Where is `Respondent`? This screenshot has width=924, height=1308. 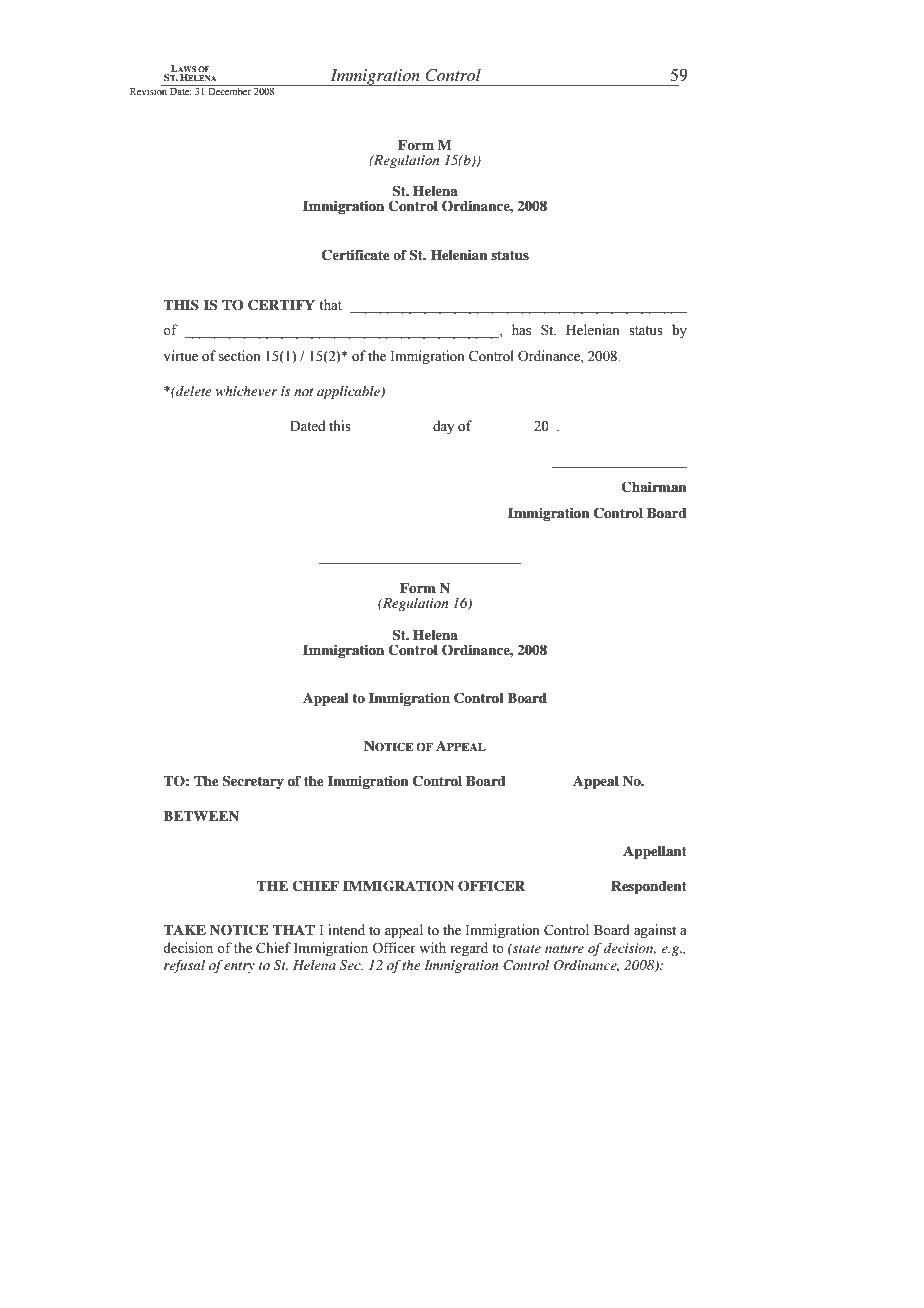
Respondent is located at coordinates (649, 887).
